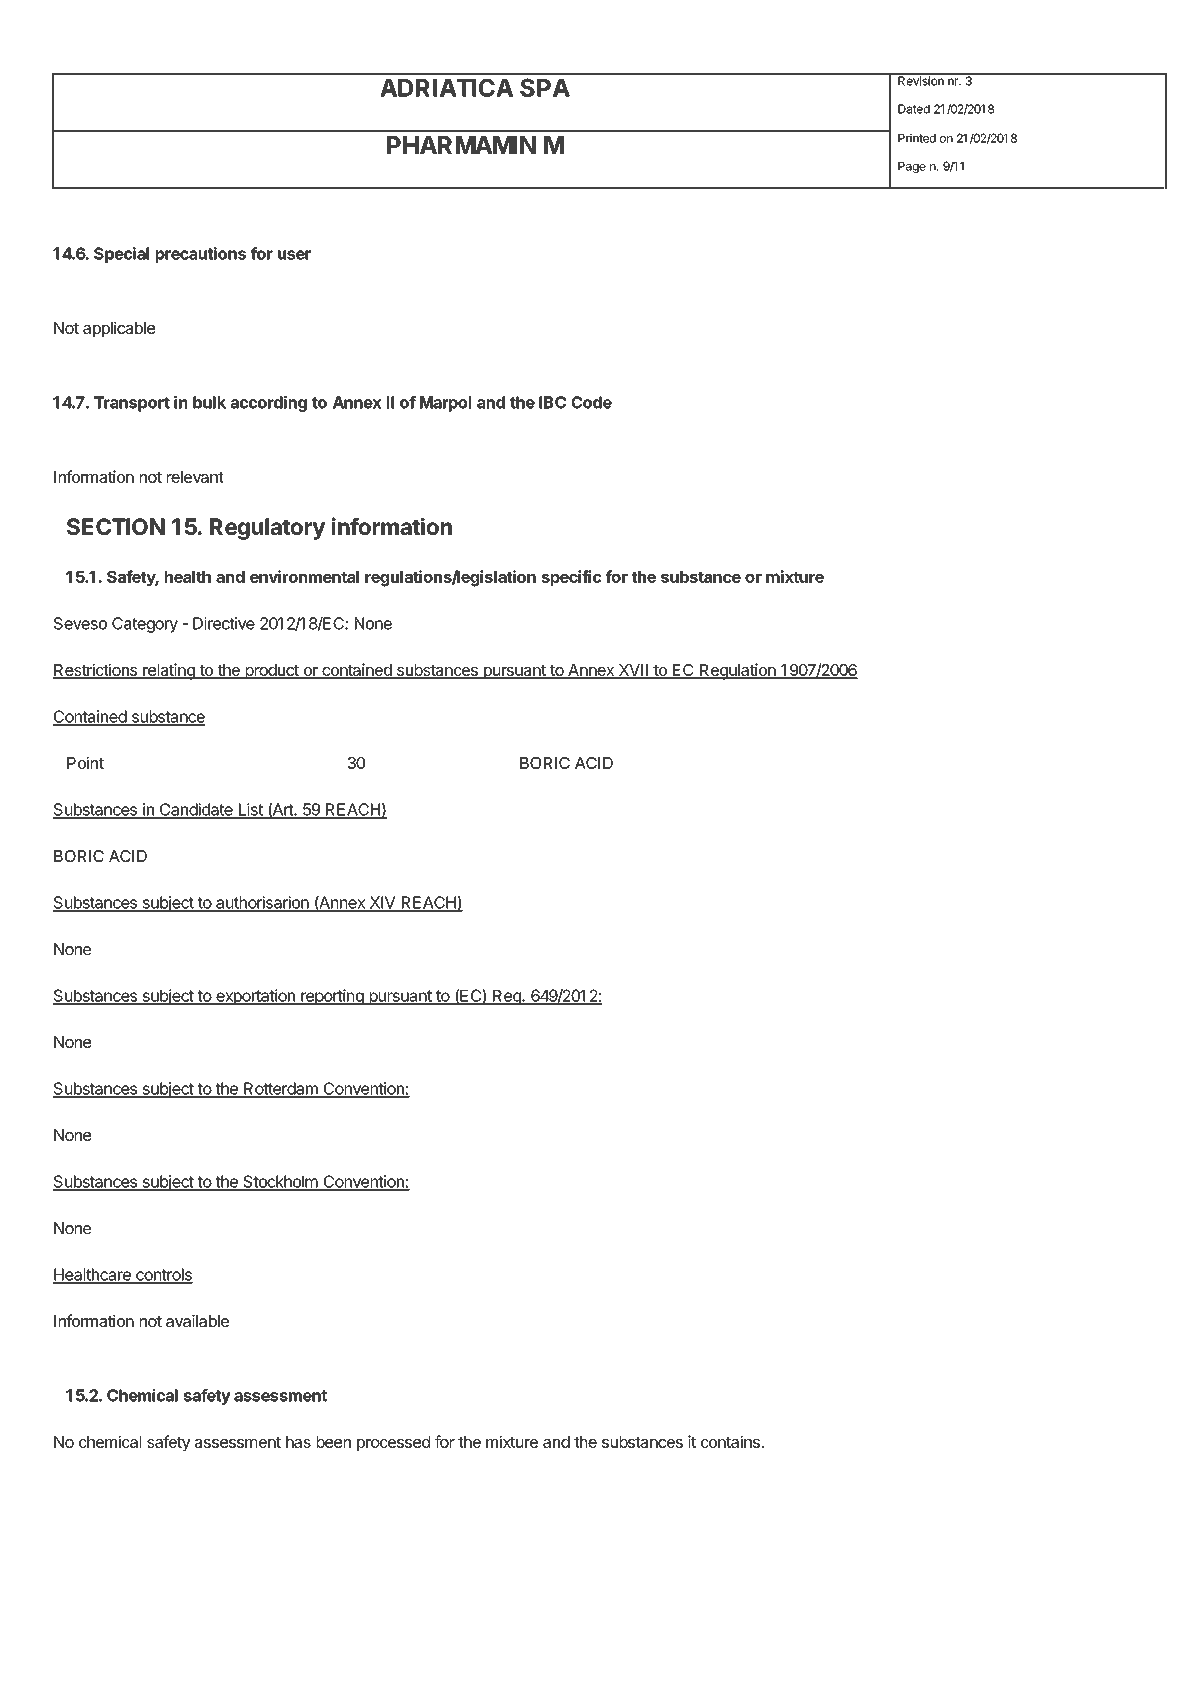 This document has width=1204, height=1702. I want to click on Dated, so click(914, 109).
